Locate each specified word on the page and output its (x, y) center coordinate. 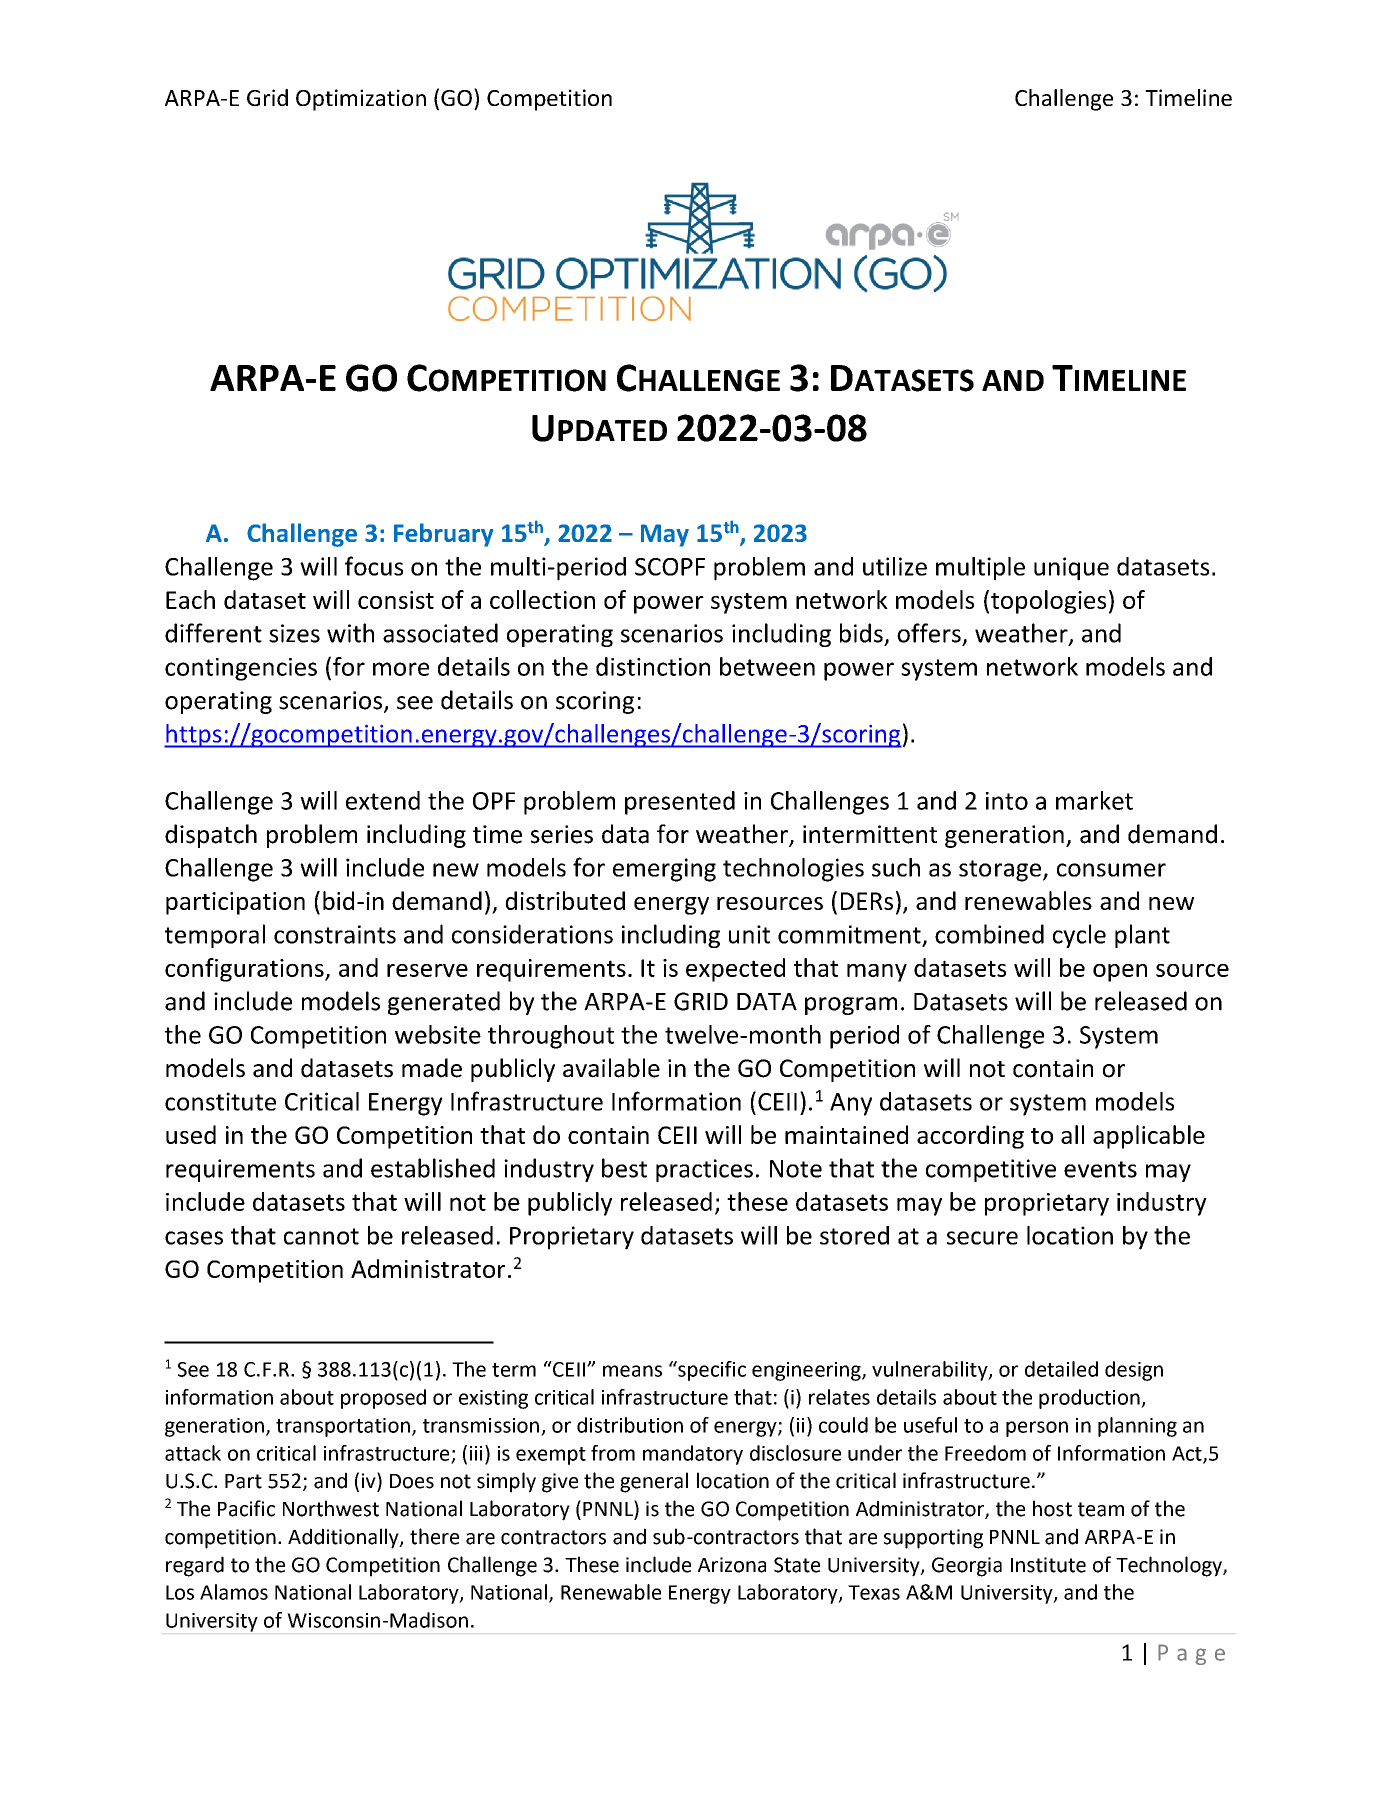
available (611, 1068)
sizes (294, 633)
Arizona (732, 1565)
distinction (653, 666)
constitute (220, 1101)
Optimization (361, 100)
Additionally (344, 1538)
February (443, 535)
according (970, 1137)
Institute (1048, 1565)
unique (1071, 569)
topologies (1048, 602)
